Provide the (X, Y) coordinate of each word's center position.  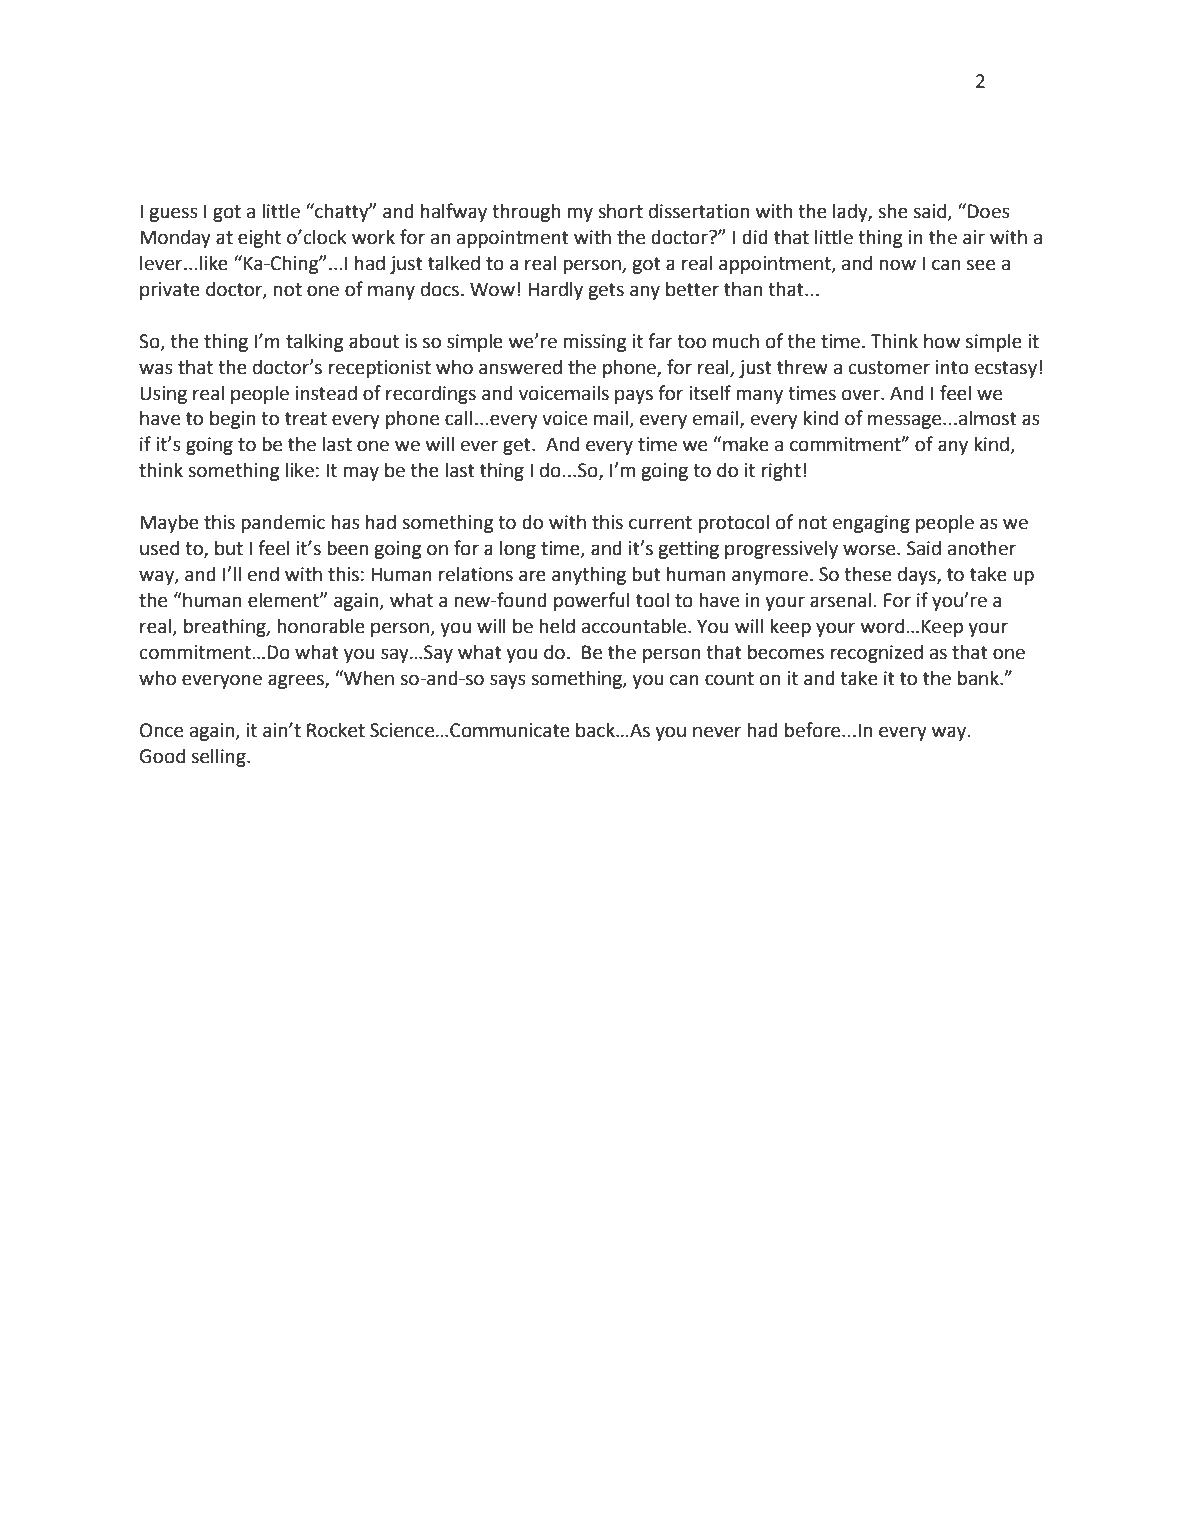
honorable (321, 626)
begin (232, 419)
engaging (871, 524)
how (942, 341)
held (557, 626)
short (620, 211)
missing (594, 343)
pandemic (283, 523)
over (862, 395)
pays (634, 396)
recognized (877, 653)
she (893, 211)
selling (219, 757)
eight (259, 238)
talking (314, 342)
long (518, 549)
